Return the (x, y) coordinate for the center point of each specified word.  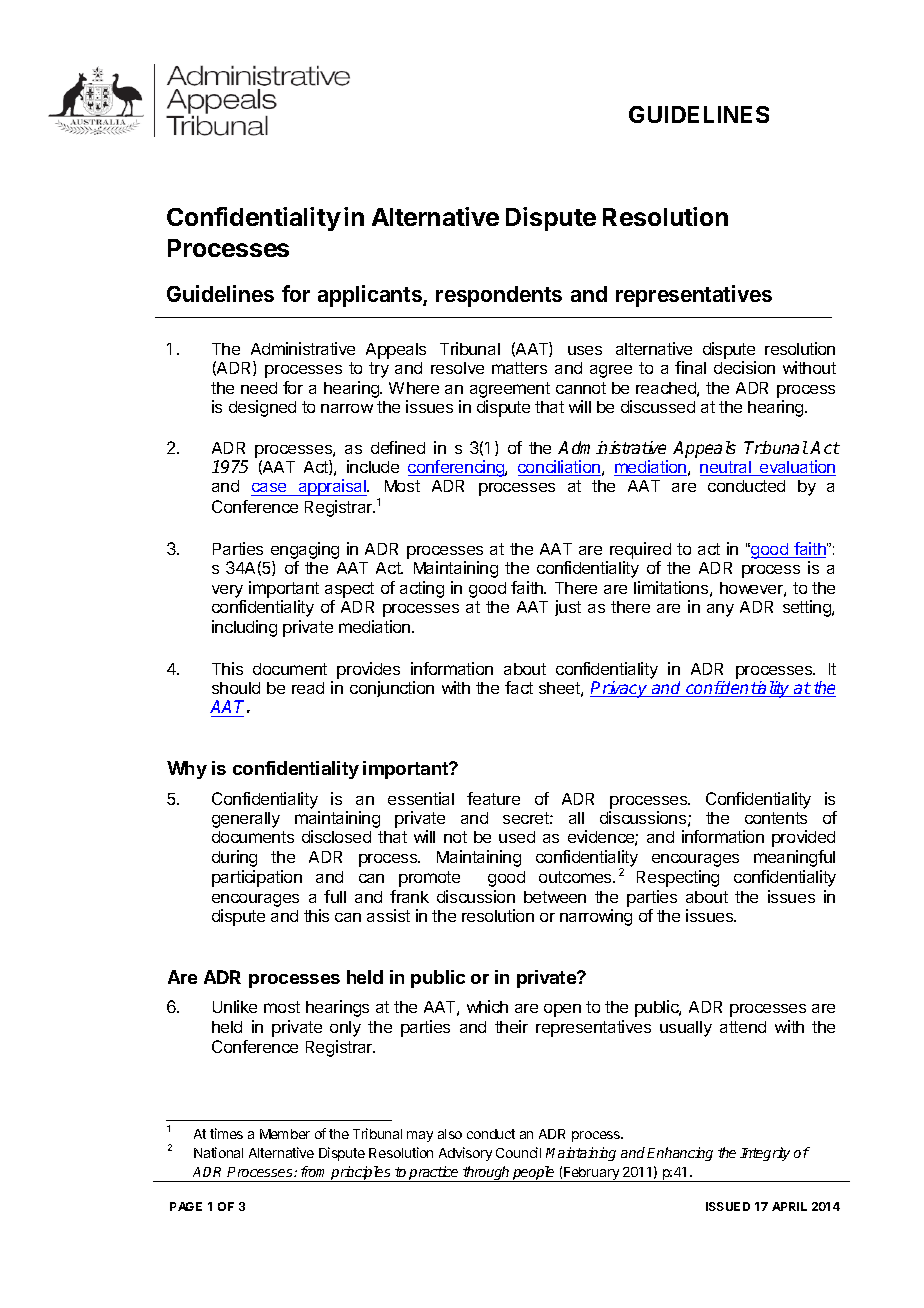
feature (493, 798)
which (487, 1006)
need (259, 388)
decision (744, 367)
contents (776, 818)
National (218, 1152)
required (640, 550)
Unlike (235, 1006)
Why (187, 770)
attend (743, 1027)
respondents (499, 296)
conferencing (457, 468)
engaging (305, 552)
